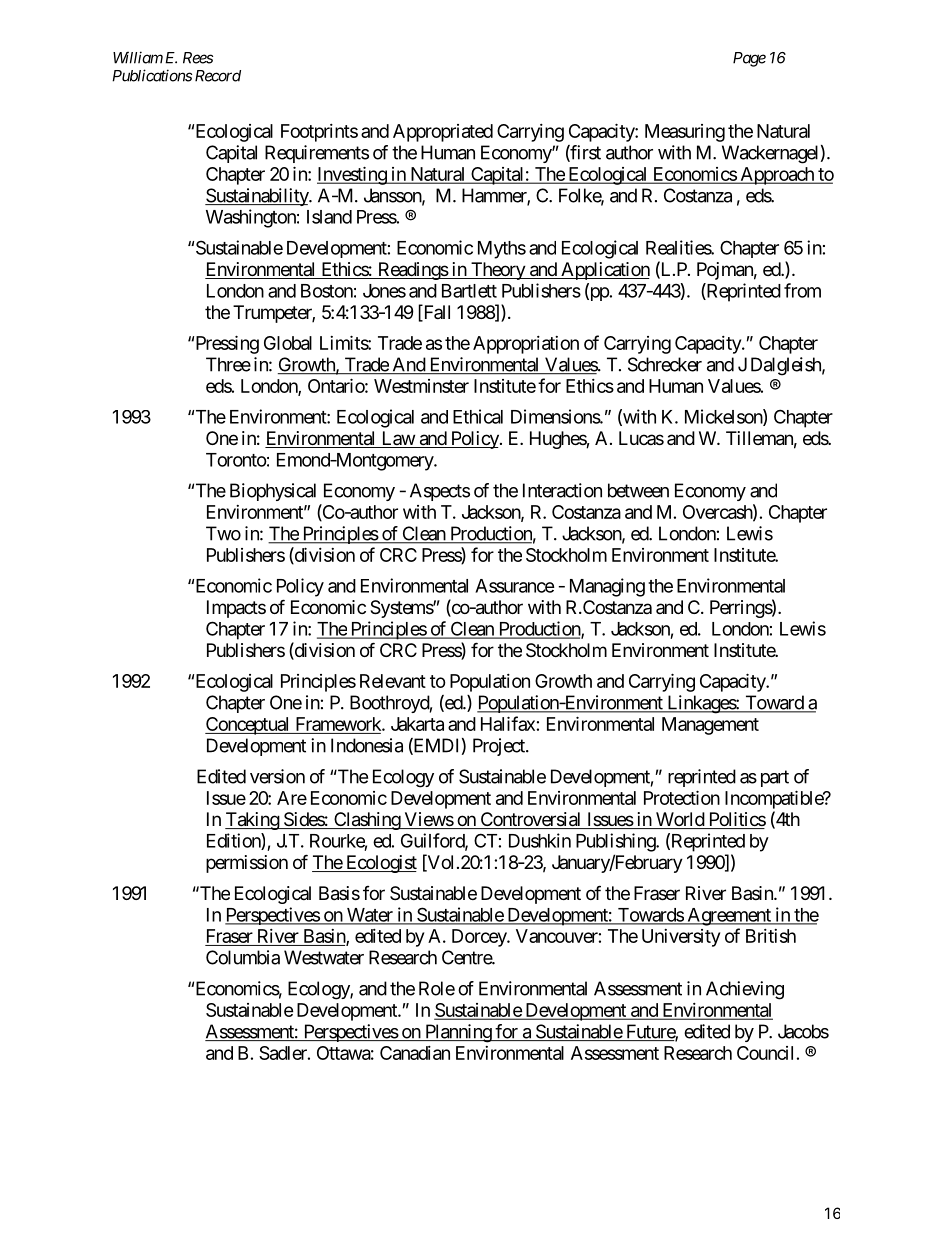 The width and height of the image is (952, 1233). I want to click on Conceptual, so click(248, 726).
